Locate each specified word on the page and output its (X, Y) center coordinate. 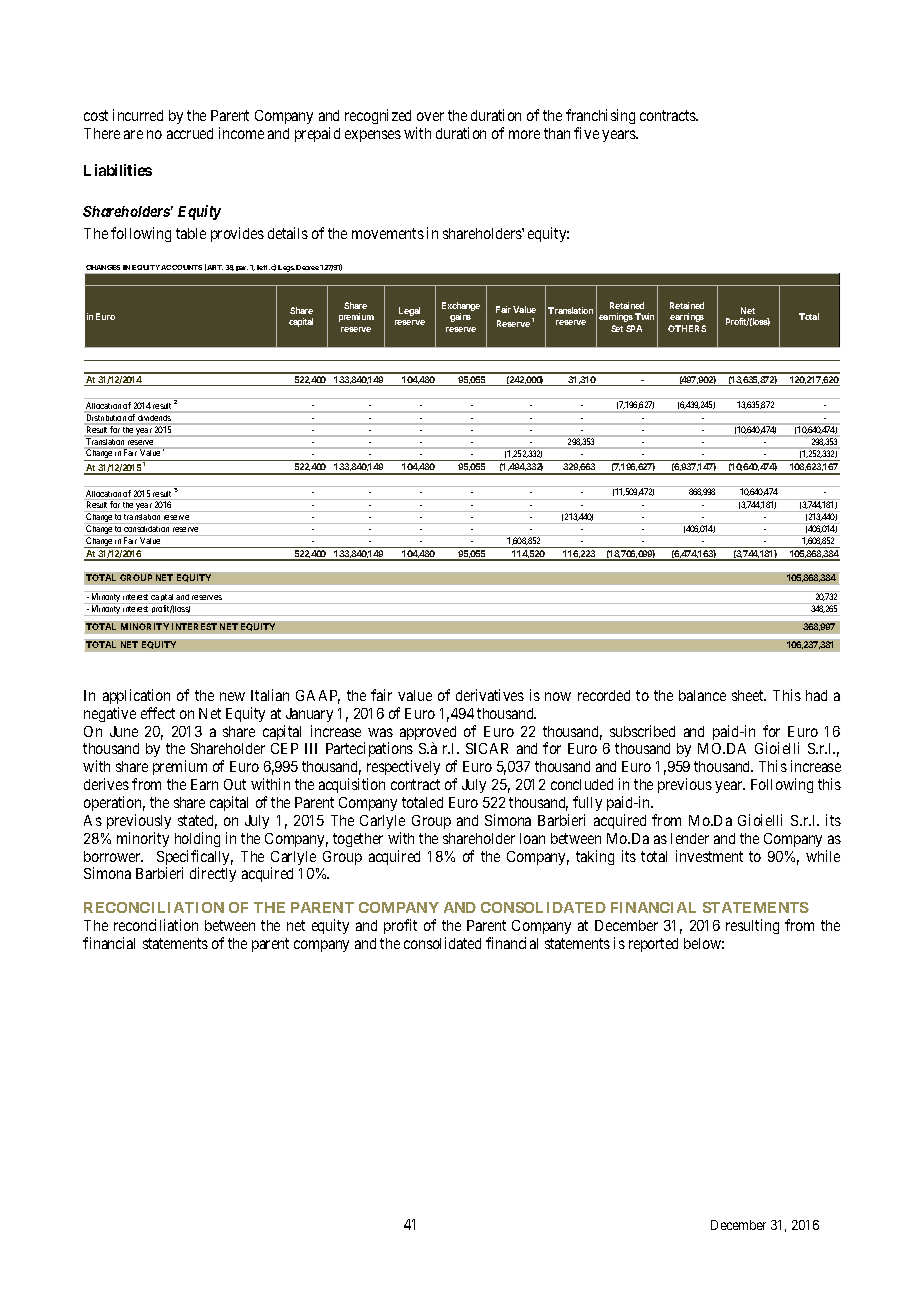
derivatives (490, 695)
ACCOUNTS (181, 267)
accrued (190, 133)
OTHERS (687, 328)
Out (235, 784)
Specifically (195, 859)
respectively (403, 769)
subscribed (642, 731)
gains (460, 317)
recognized (378, 116)
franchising (600, 116)
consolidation (146, 529)
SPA (634, 328)
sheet (749, 695)
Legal (409, 311)
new (232, 696)
